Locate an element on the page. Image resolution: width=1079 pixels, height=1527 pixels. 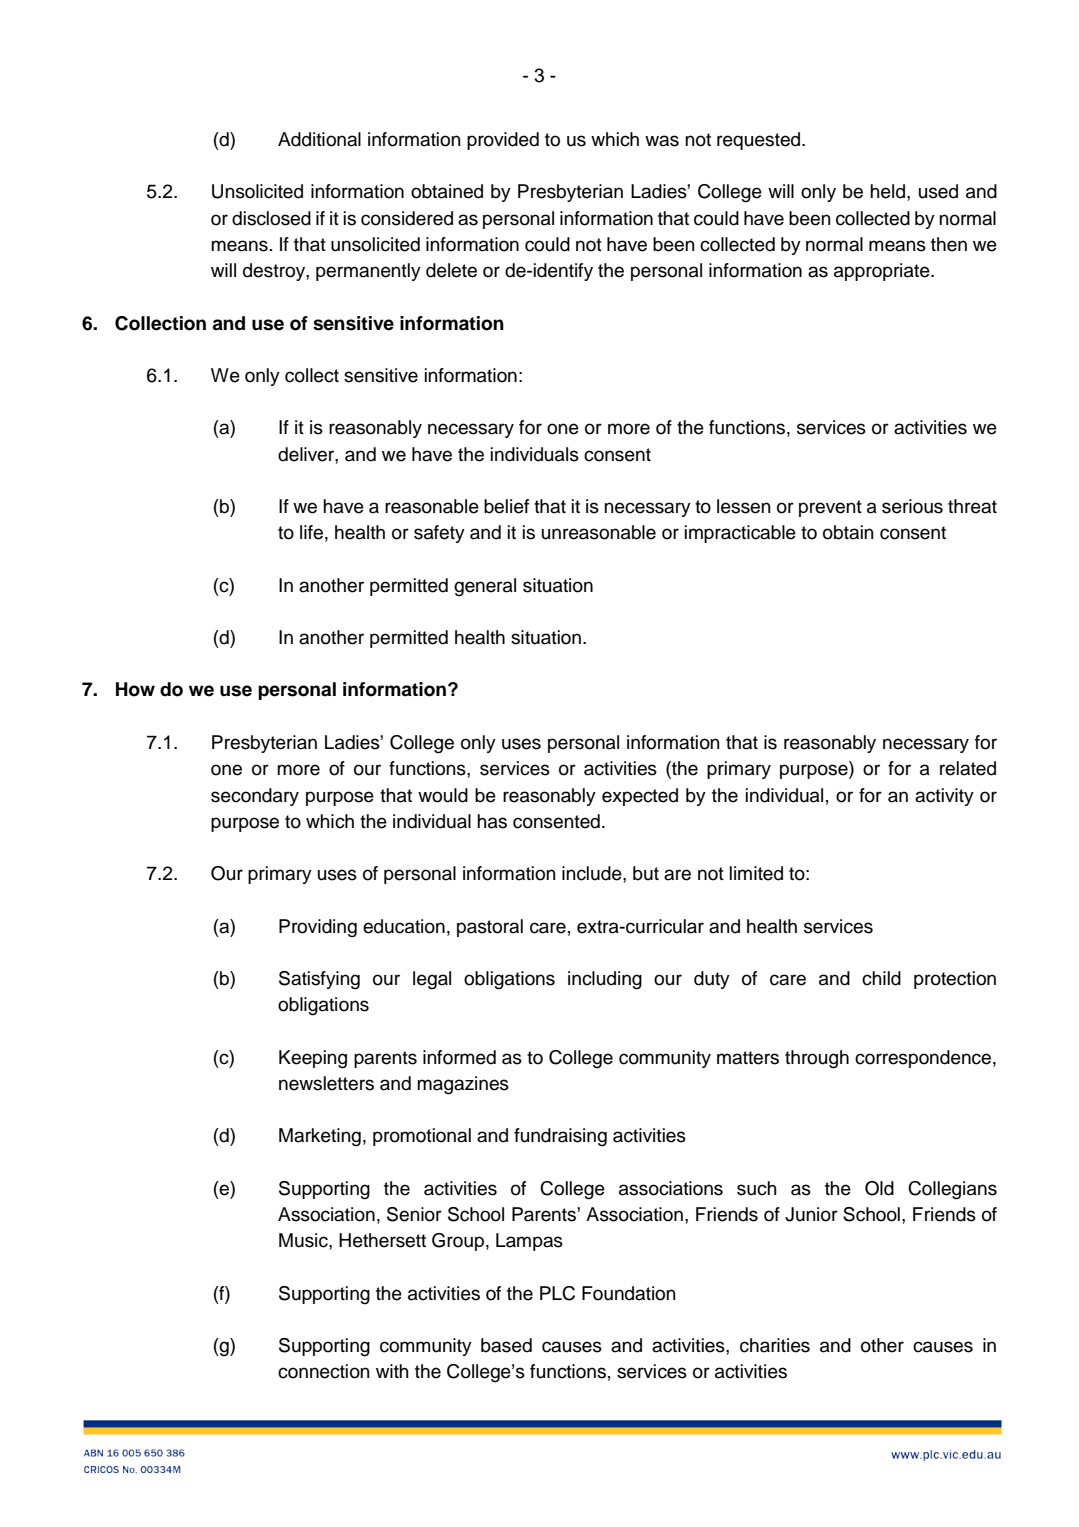
prevent is located at coordinates (830, 508).
